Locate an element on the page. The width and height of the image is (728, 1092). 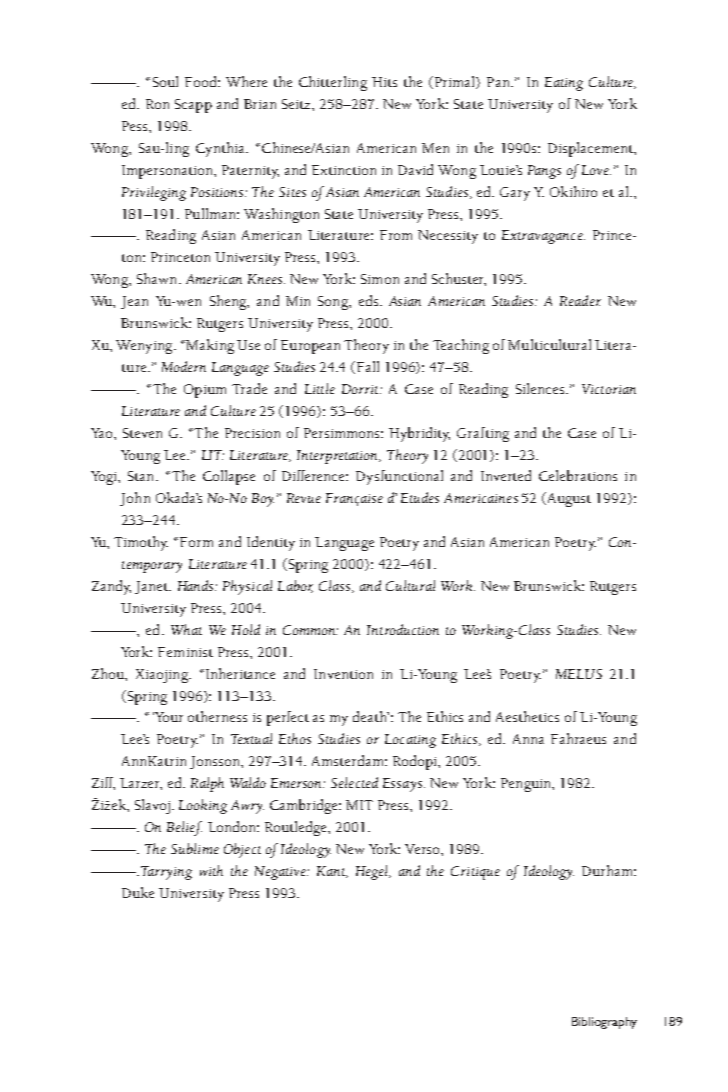
Hits is located at coordinates (384, 82).
